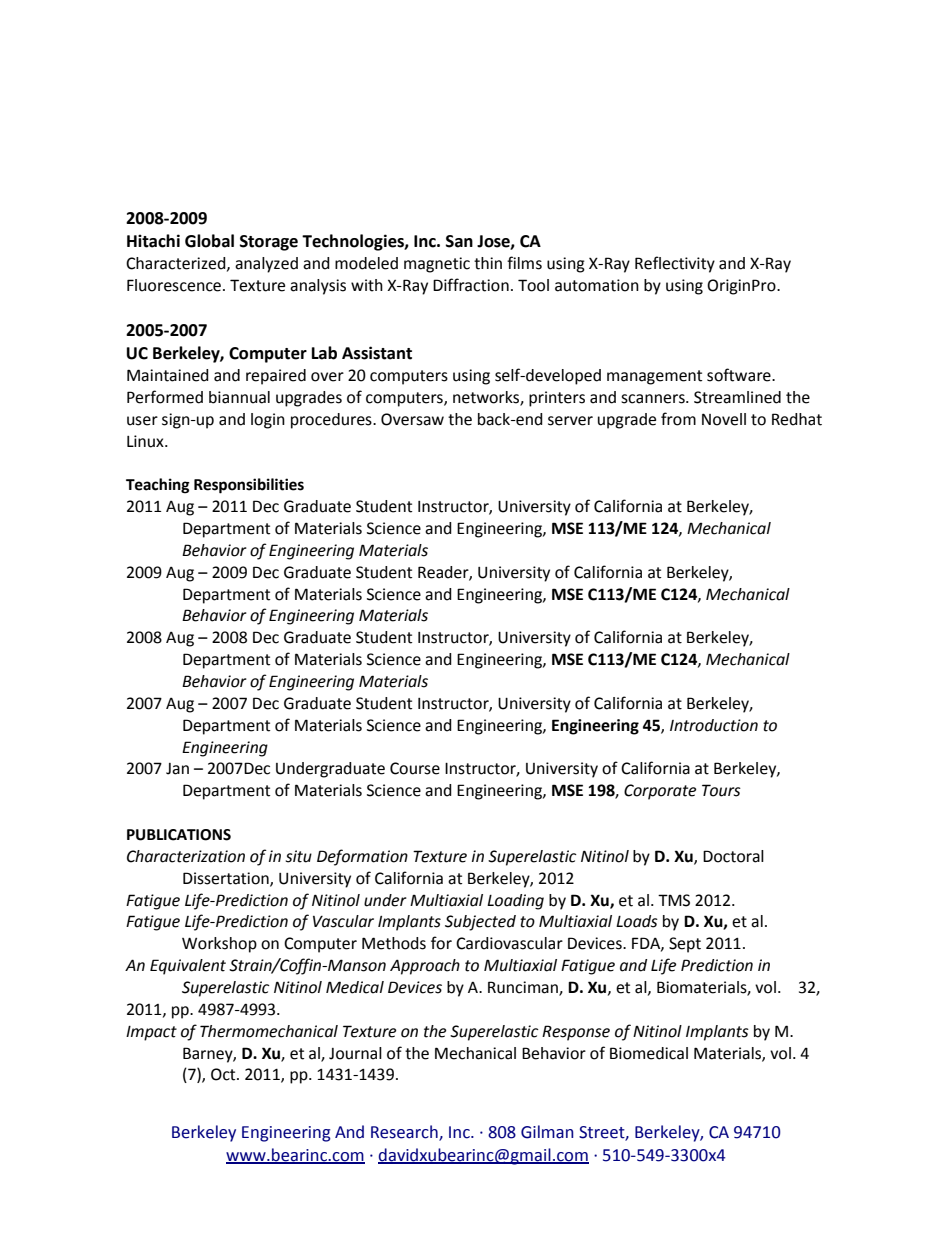  I want to click on Introduction, so click(714, 725).
